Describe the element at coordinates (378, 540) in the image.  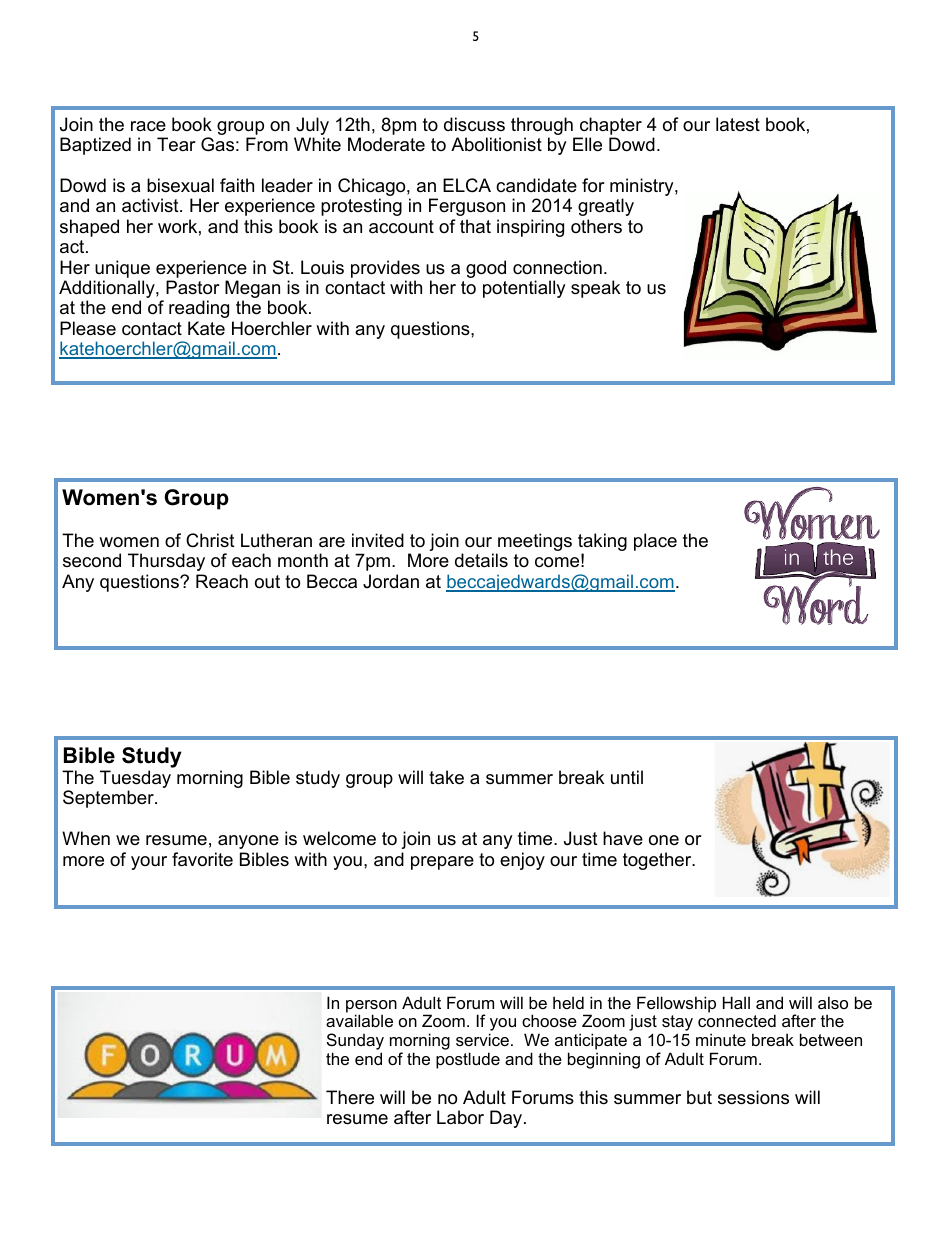
I see `invited` at that location.
